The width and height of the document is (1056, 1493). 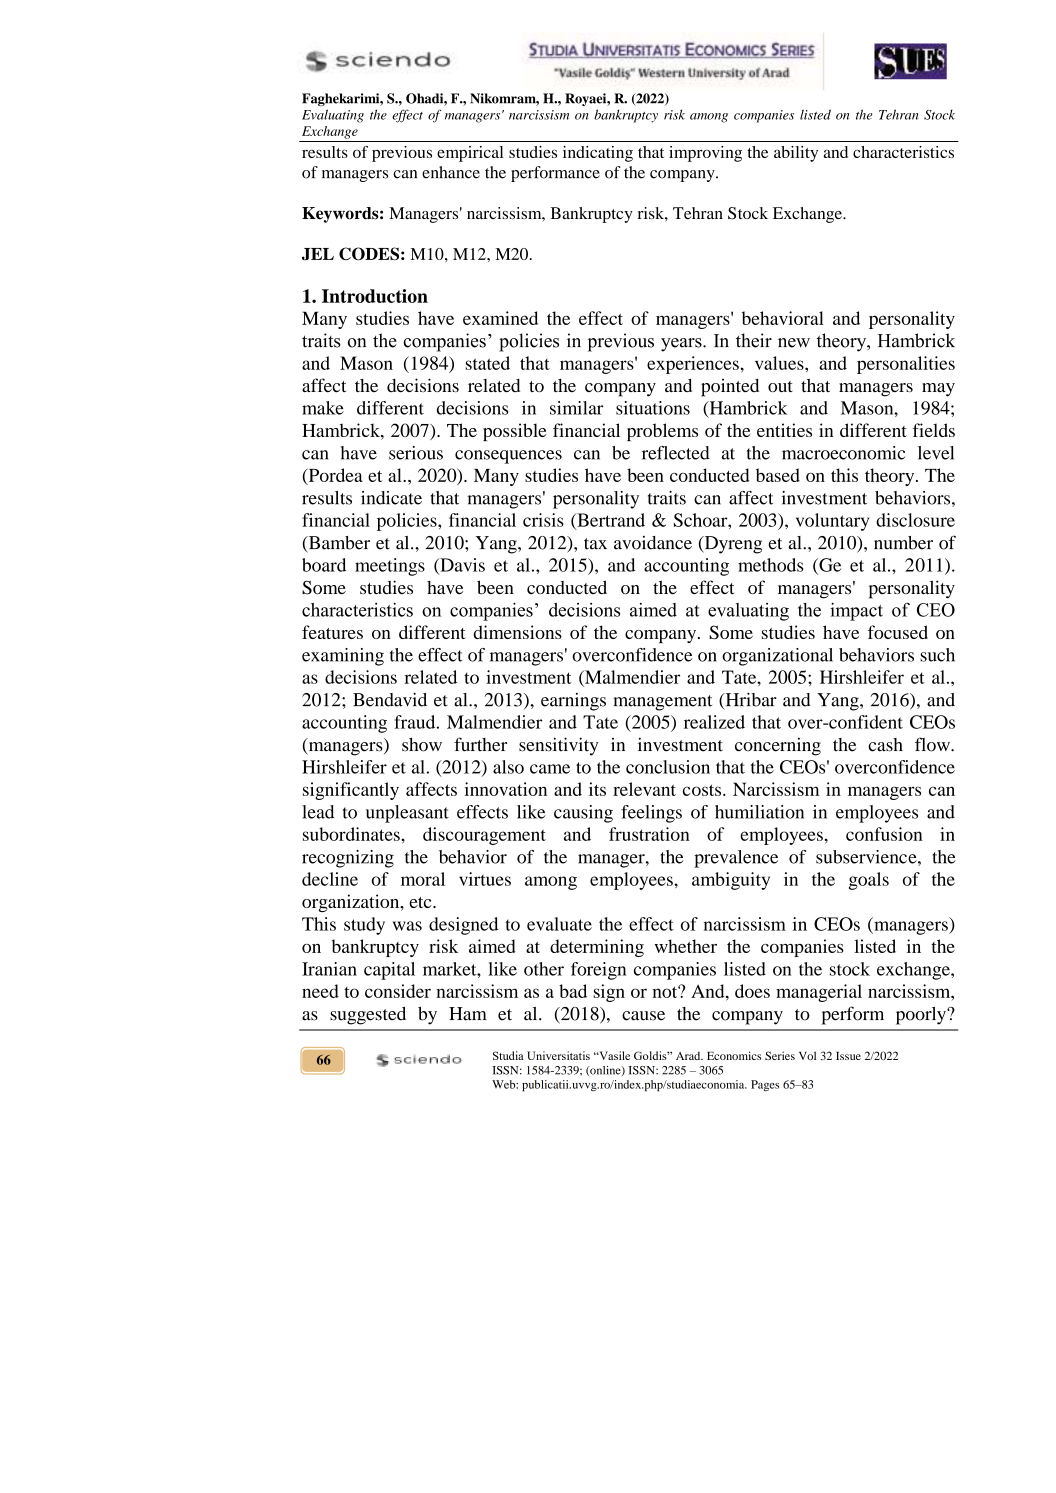 I want to click on cash, so click(x=885, y=745).
